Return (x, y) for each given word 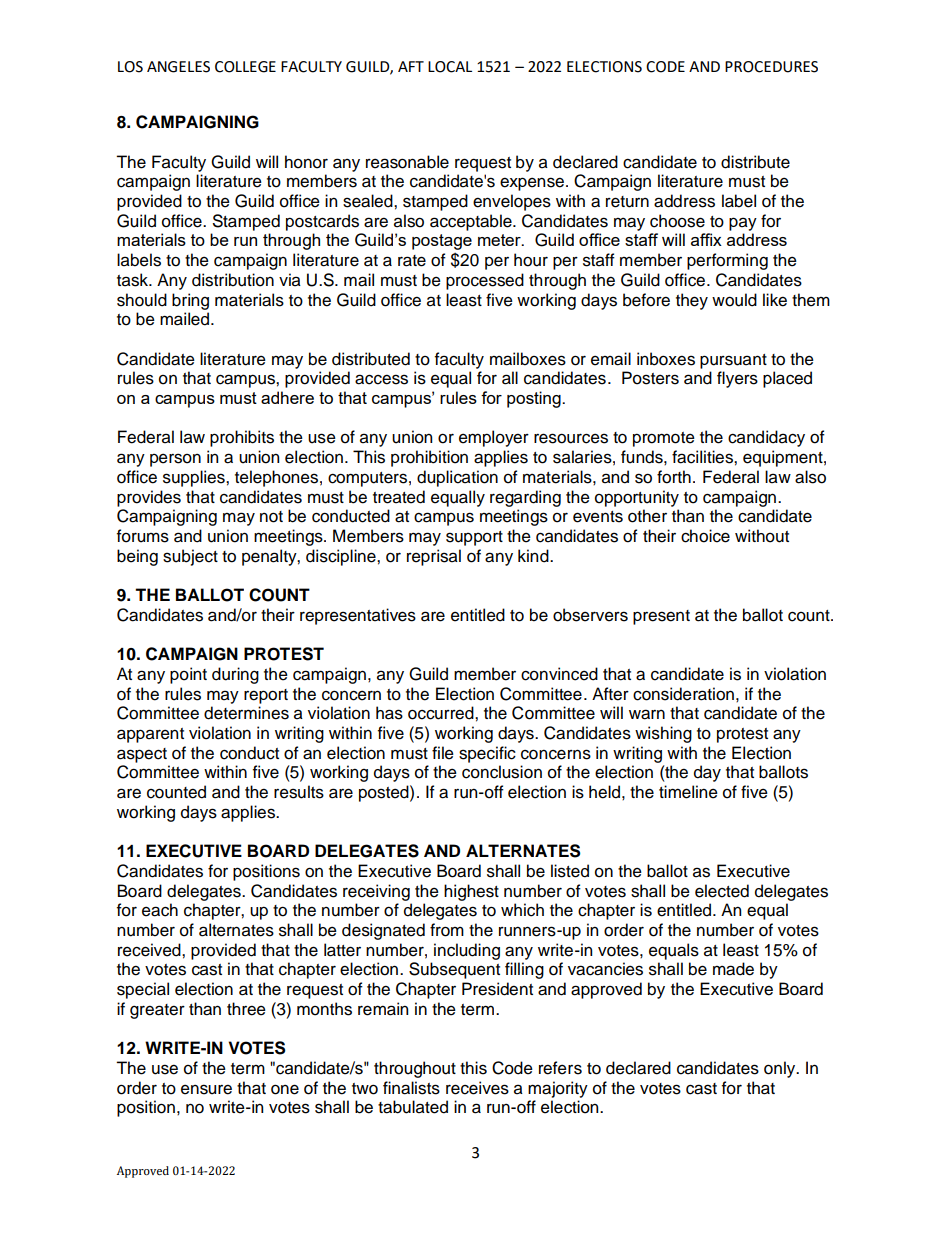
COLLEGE (245, 67)
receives (477, 1088)
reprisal (434, 557)
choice (705, 536)
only (781, 1069)
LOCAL (450, 67)
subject (190, 557)
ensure (206, 1089)
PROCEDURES (771, 67)
